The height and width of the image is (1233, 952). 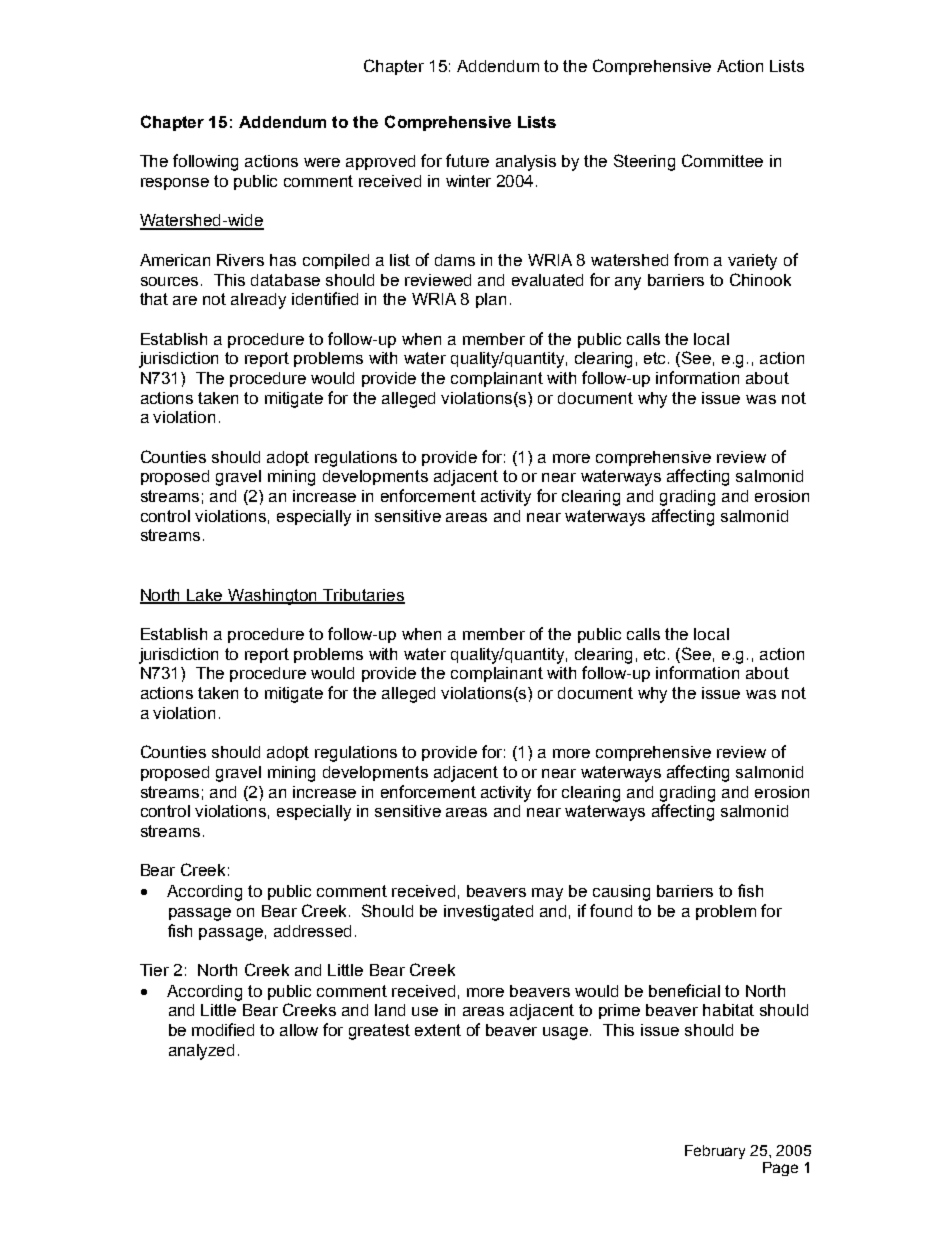 What do you see at coordinates (201, 1052) in the image?
I see `analyzed` at bounding box center [201, 1052].
